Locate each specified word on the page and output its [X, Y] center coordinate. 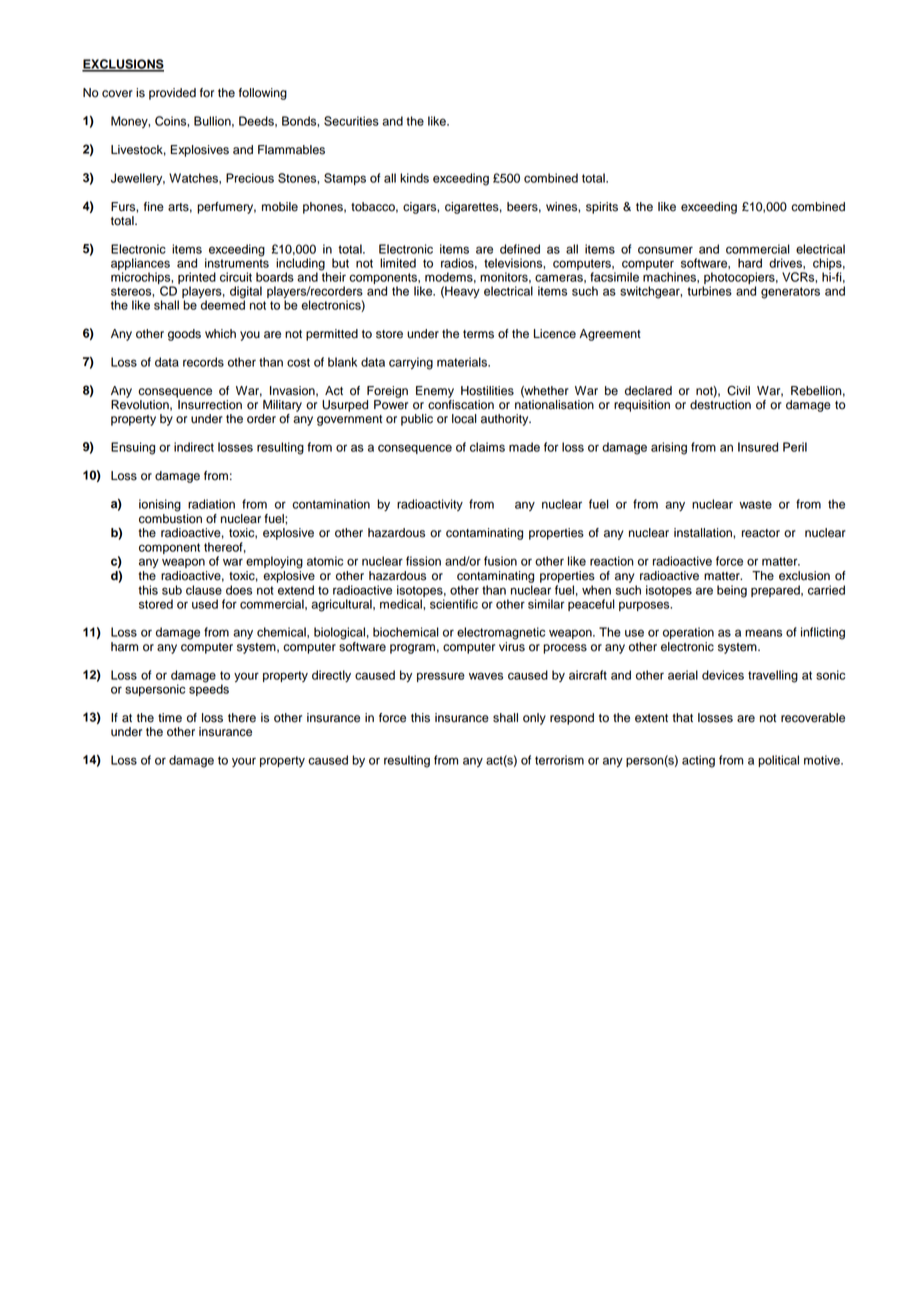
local [464, 419]
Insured [758, 447]
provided [172, 94]
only [534, 719]
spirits [602, 208]
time [170, 718]
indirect [194, 447]
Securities [351, 121]
